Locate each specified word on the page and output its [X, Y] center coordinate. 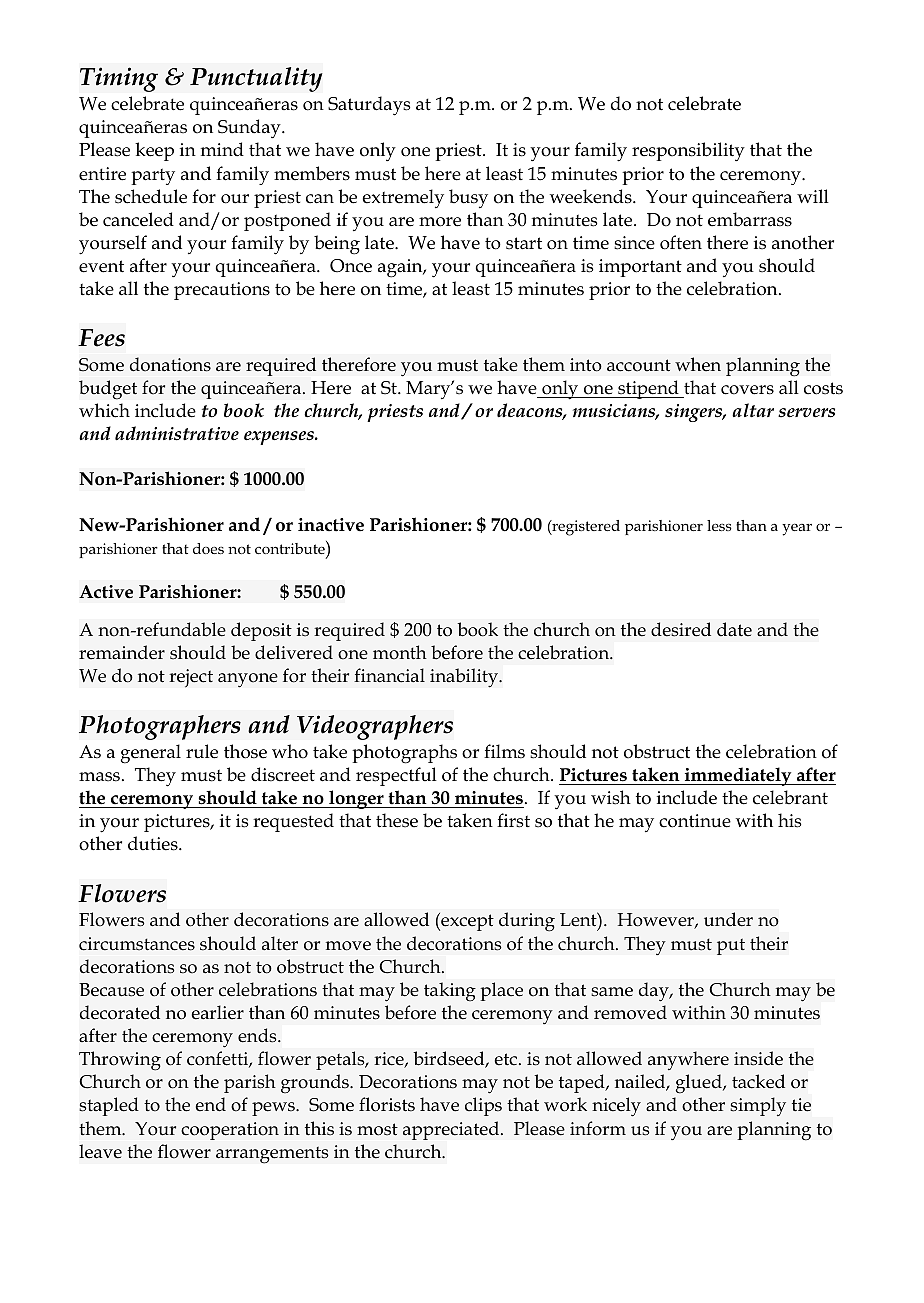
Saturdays [369, 106]
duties [154, 843]
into [586, 365]
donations [170, 364]
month [400, 652]
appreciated [452, 1130]
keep [154, 151]
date [734, 629]
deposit [261, 631]
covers [747, 390]
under [728, 919]
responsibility [688, 151]
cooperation [230, 1131]
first [513, 820]
